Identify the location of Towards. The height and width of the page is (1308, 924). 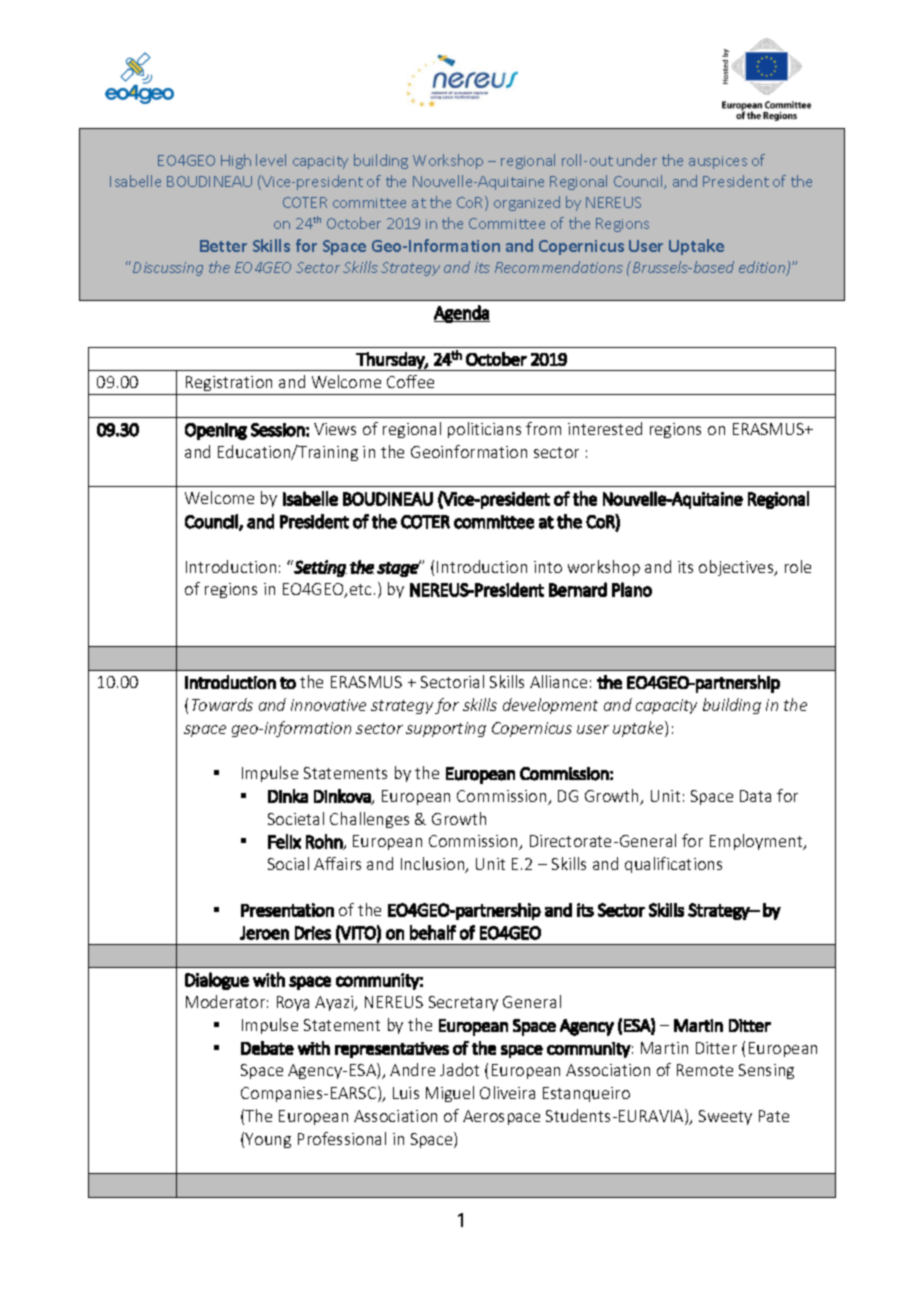
(222, 704).
